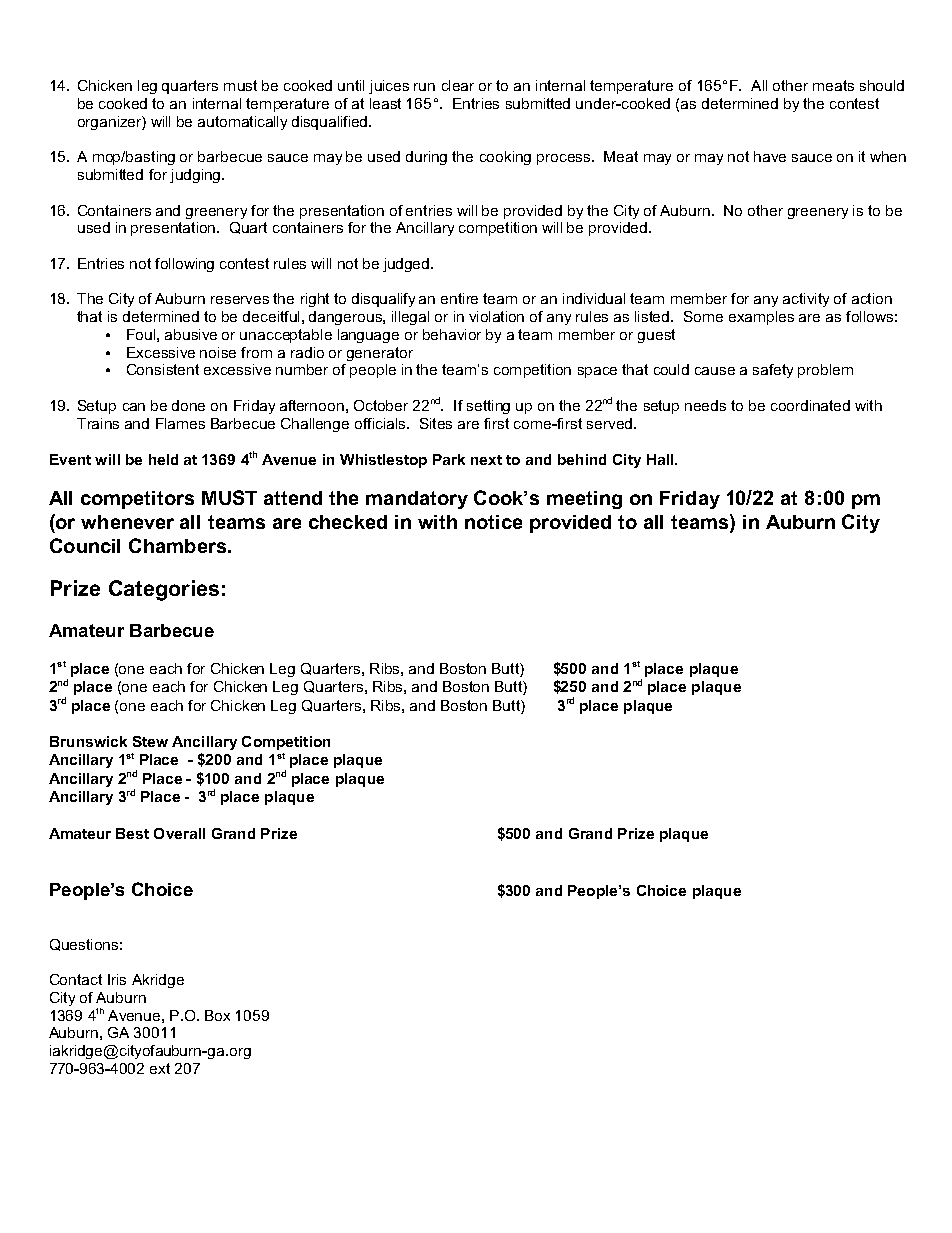 This page has height=1233, width=952. Describe the element at coordinates (584, 500) in the page. I see `meeting` at that location.
